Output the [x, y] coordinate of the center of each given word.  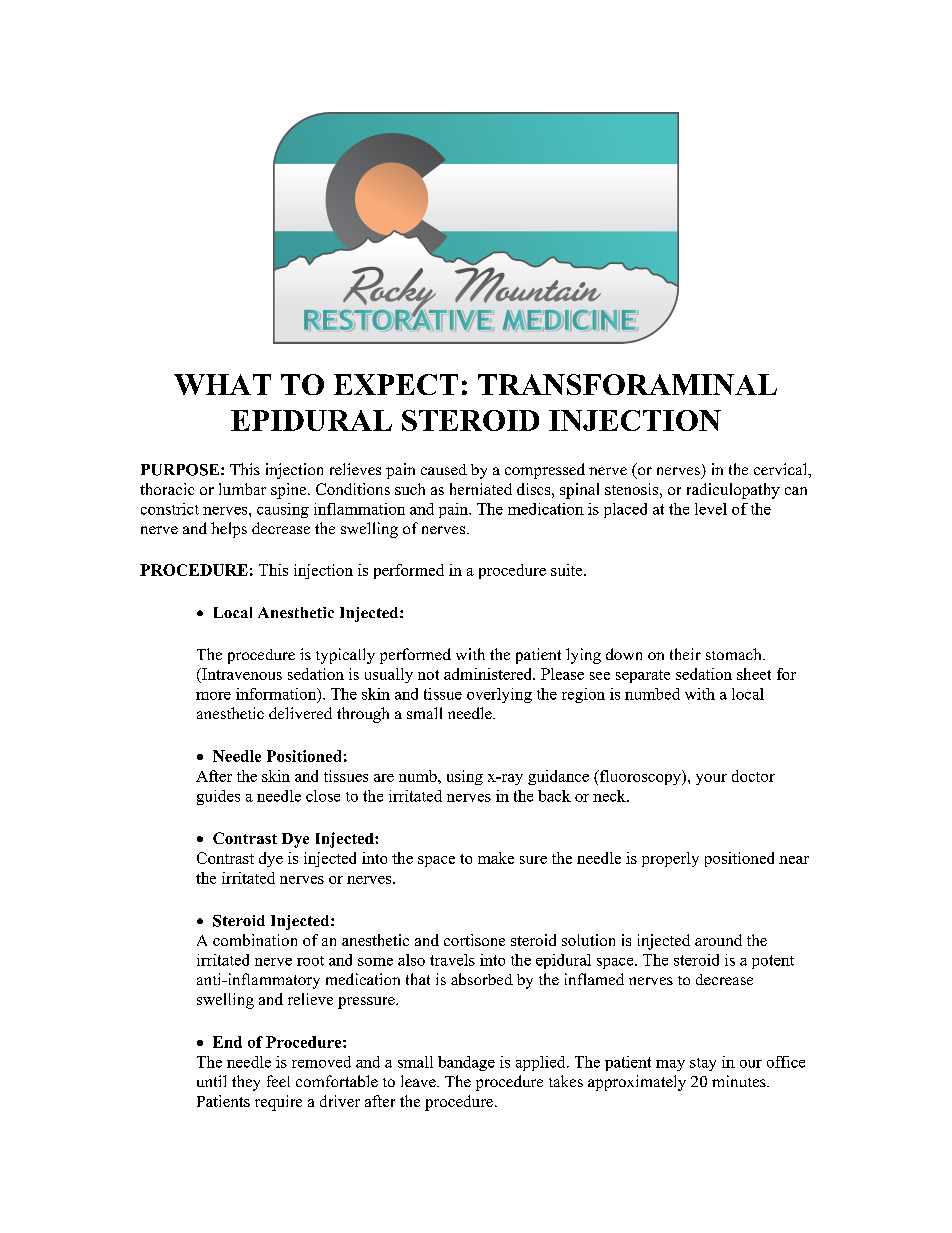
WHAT [222, 384]
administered [489, 674]
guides [218, 797]
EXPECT [396, 384]
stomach [735, 654]
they [246, 1083]
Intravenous [241, 674]
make [496, 858]
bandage [466, 1063]
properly [670, 859]
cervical [782, 470]
